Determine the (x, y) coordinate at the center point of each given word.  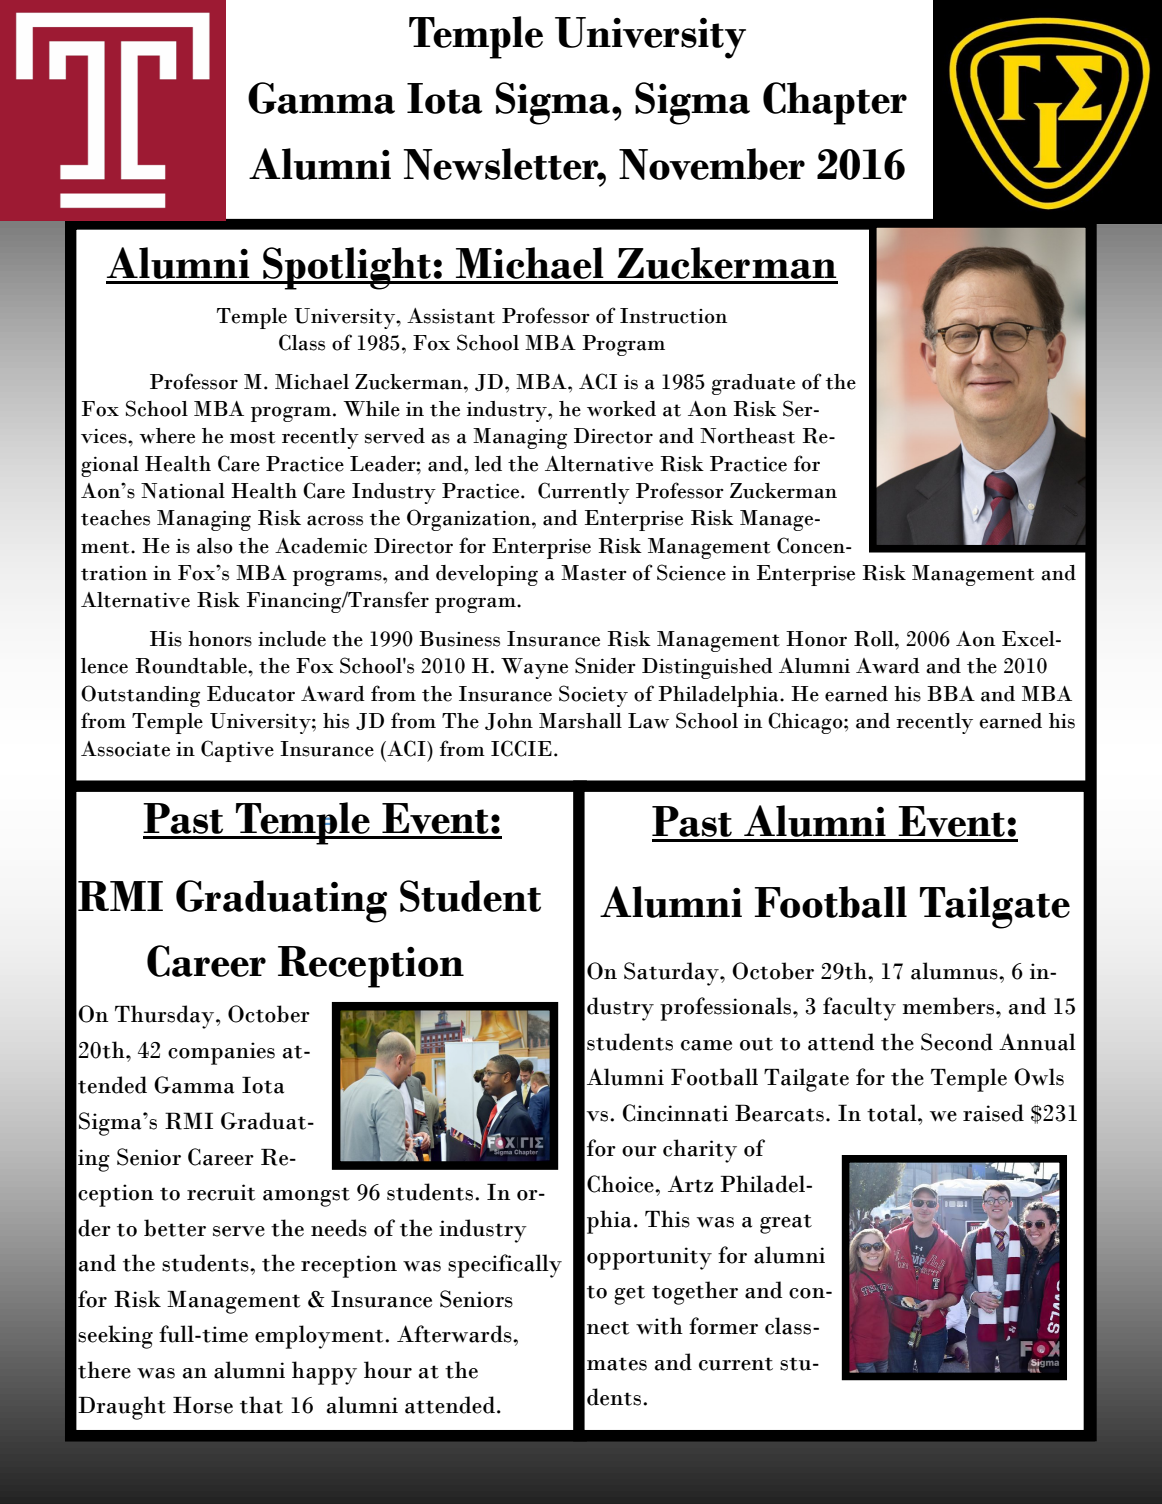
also (215, 546)
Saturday (672, 974)
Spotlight (347, 268)
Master (594, 573)
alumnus (955, 971)
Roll (875, 639)
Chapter (835, 103)
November (712, 164)
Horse (203, 1405)
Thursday (166, 1017)
